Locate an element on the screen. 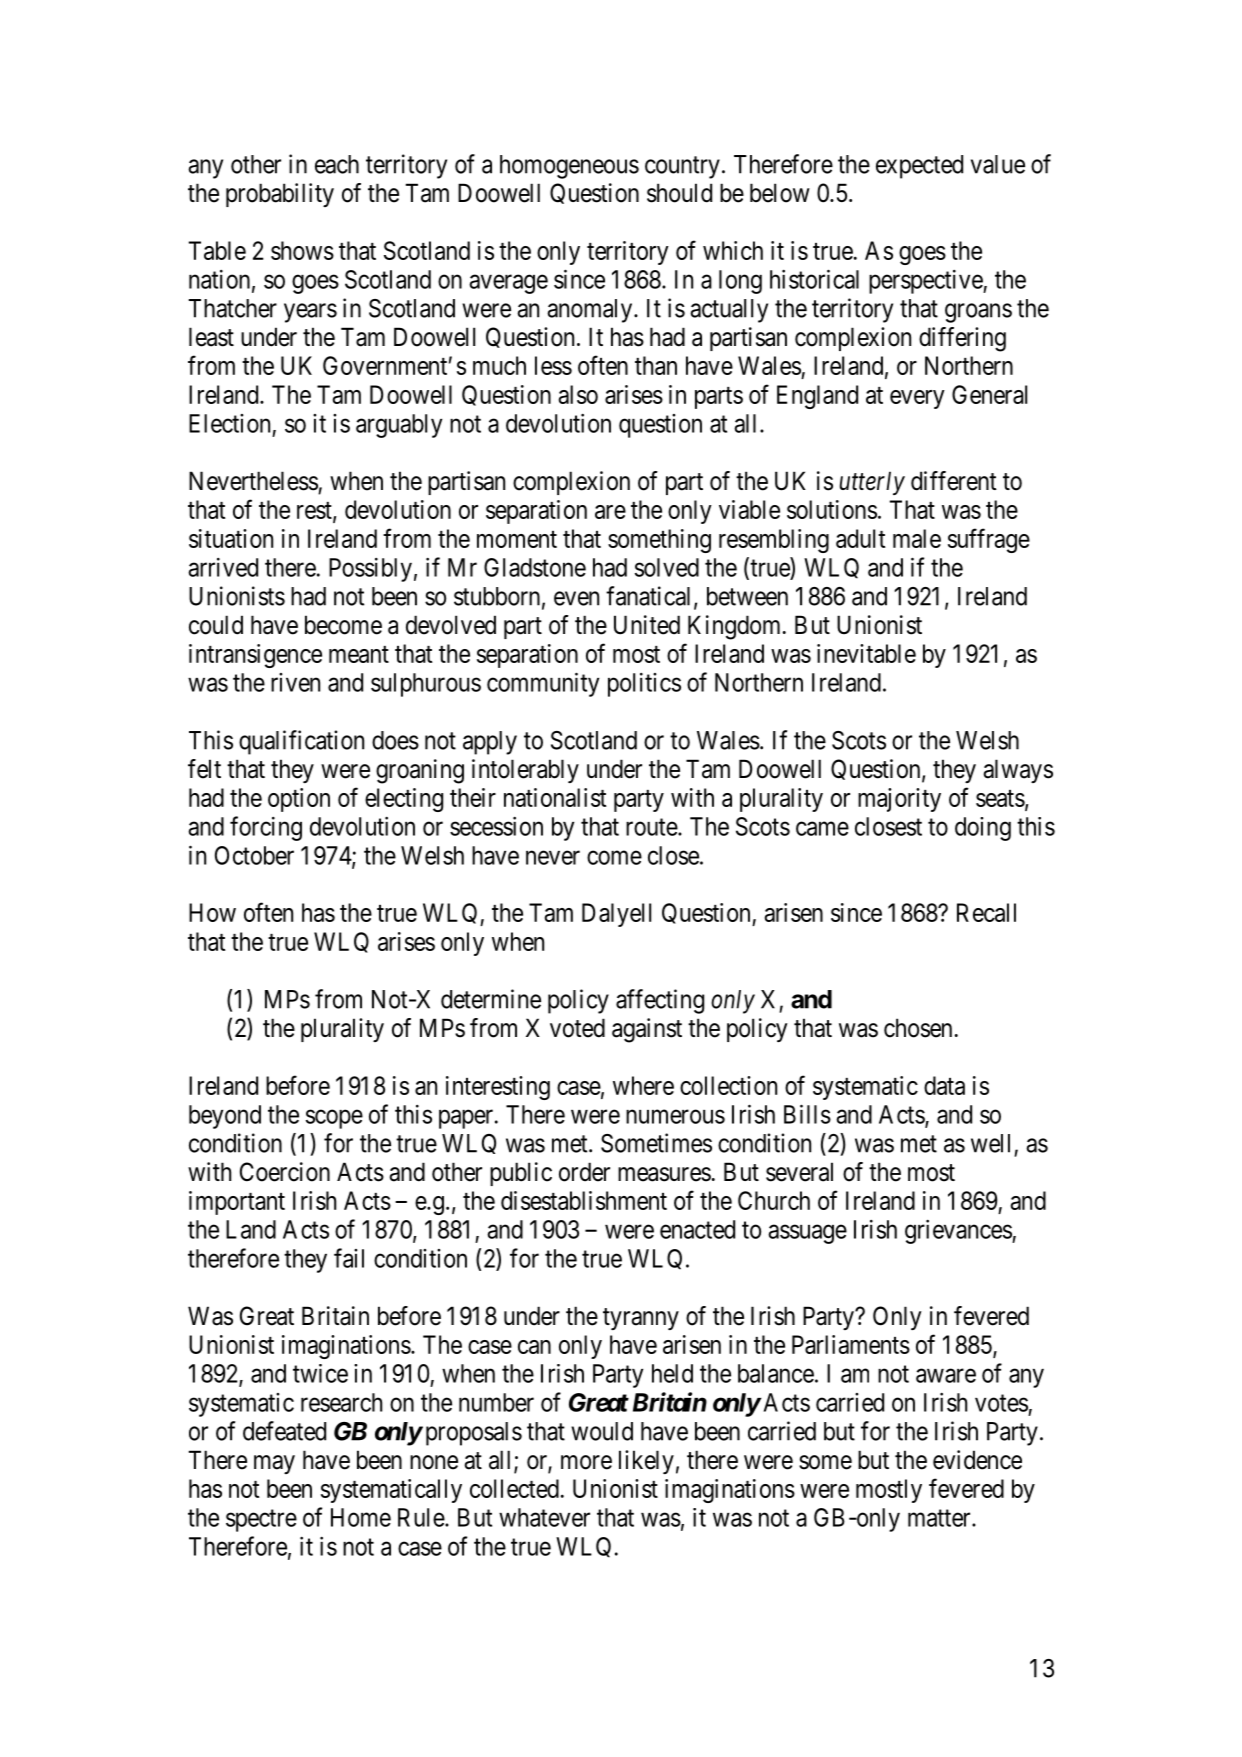  affecting is located at coordinates (660, 1001).
